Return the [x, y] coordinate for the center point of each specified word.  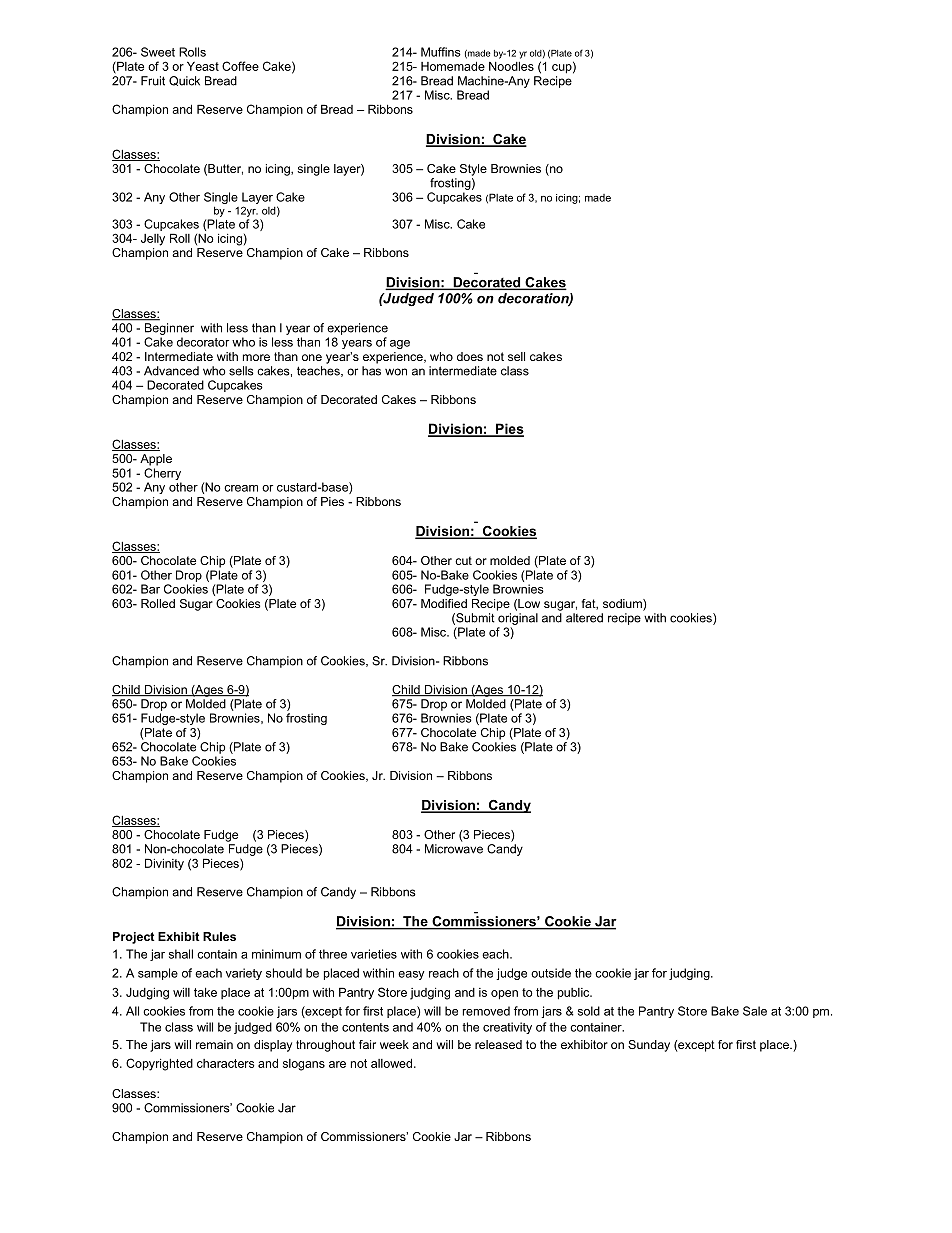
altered [584, 618]
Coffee [240, 66]
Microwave [454, 849]
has [371, 371]
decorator [203, 342]
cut [463, 560]
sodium [623, 605]
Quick [184, 81]
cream [241, 488]
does [470, 356]
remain [214, 1044]
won [396, 372]
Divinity [164, 864]
